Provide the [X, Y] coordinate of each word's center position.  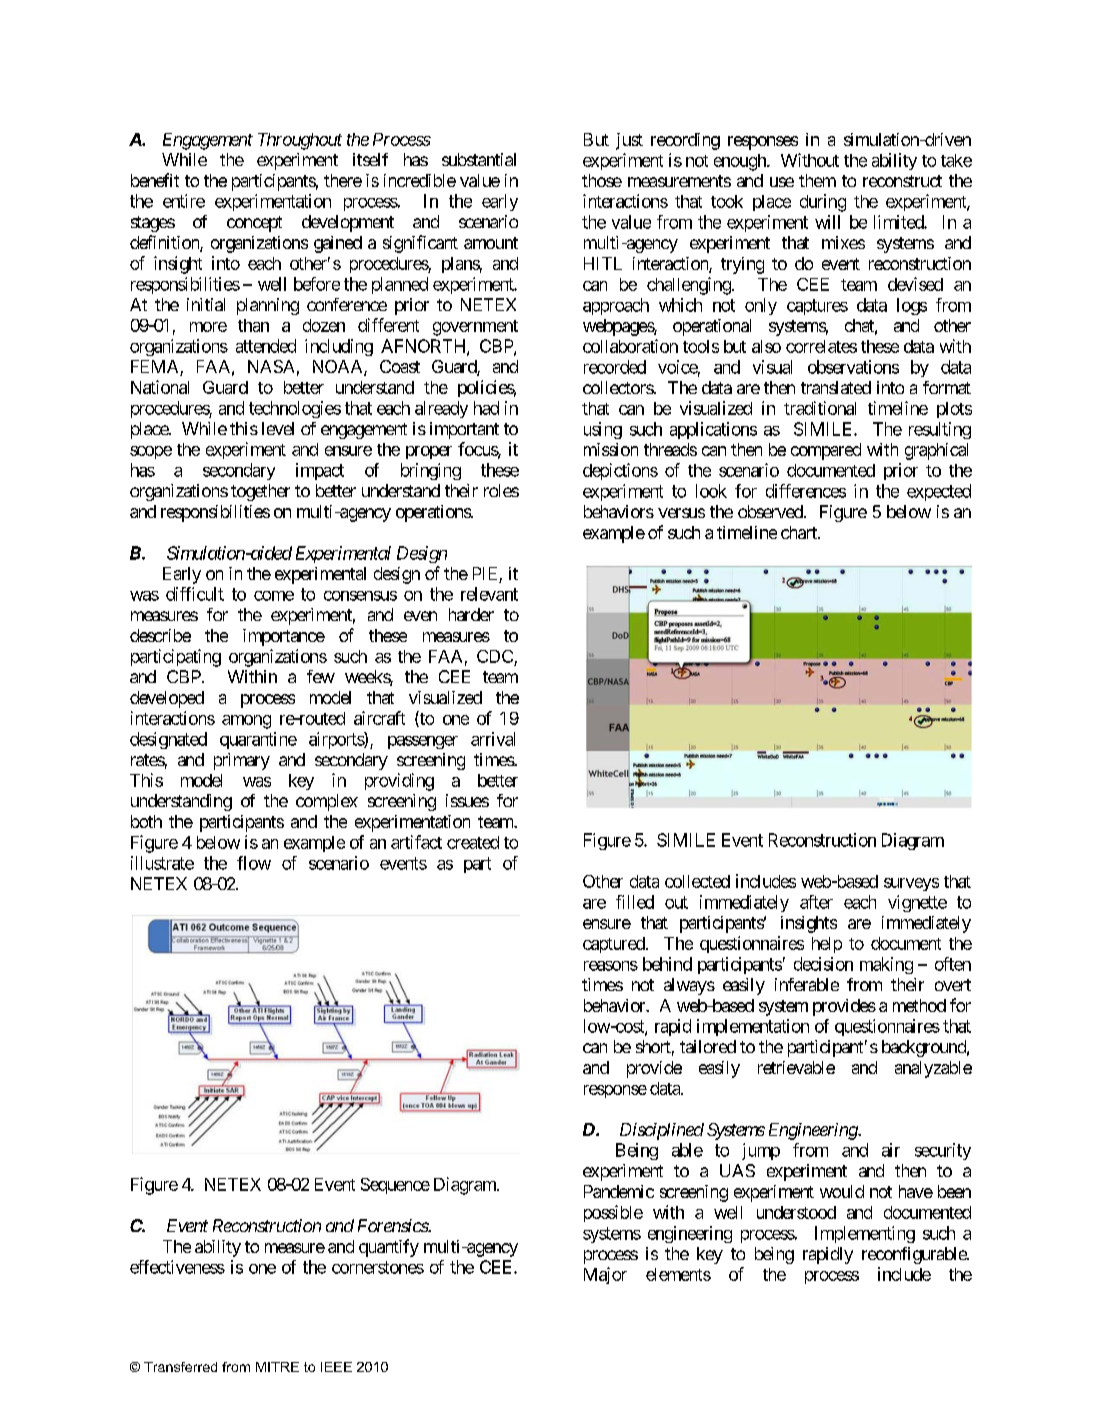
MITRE [277, 1367]
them [817, 180]
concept [254, 224]
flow [254, 863]
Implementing [865, 1234]
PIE [485, 573]
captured [614, 945]
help [827, 945]
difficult [195, 594]
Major [605, 1275]
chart [800, 532]
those [602, 180]
